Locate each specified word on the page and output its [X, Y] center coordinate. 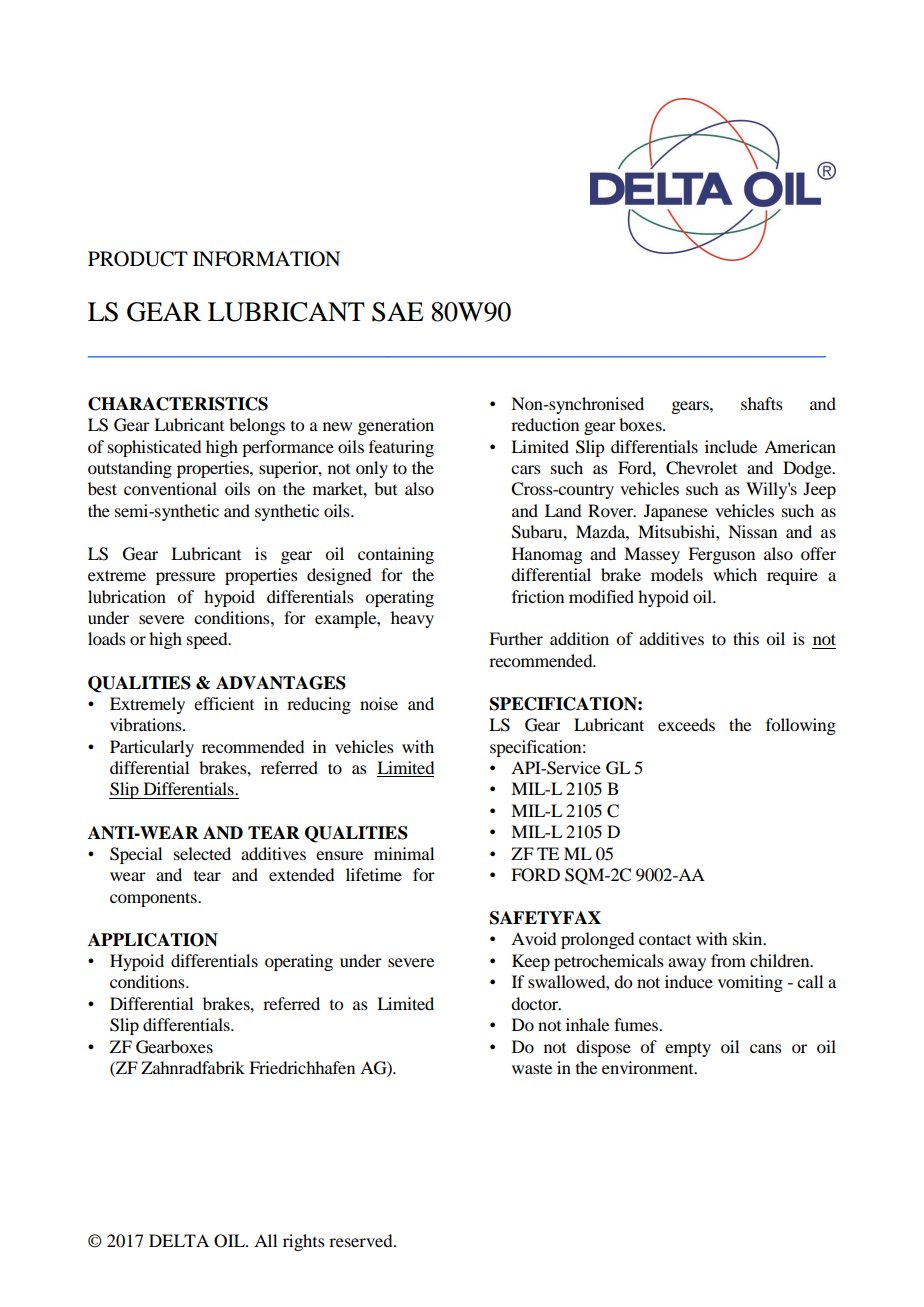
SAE [398, 312]
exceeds [686, 724]
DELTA [179, 1240]
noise [379, 703]
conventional [170, 488]
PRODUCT [138, 259]
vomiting [750, 983]
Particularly [152, 748]
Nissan [752, 531]
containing [396, 555]
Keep [531, 962]
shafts [762, 403]
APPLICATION [153, 940]
